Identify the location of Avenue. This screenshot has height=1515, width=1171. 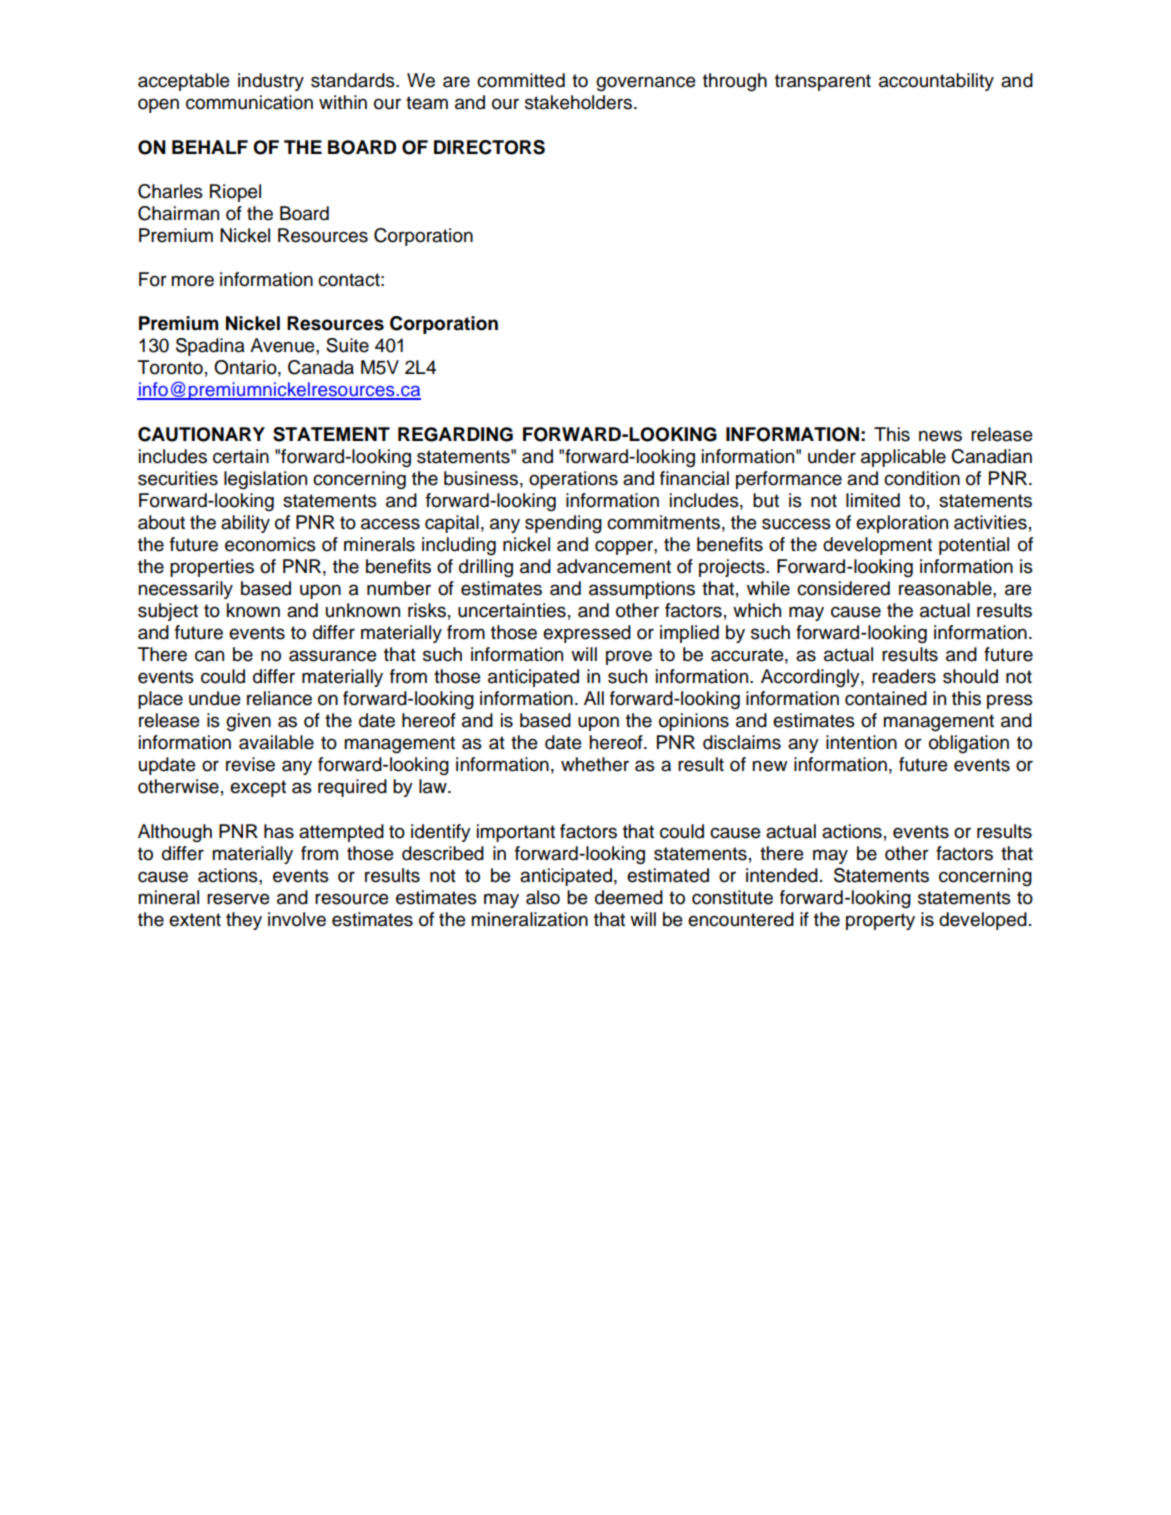
(283, 345).
